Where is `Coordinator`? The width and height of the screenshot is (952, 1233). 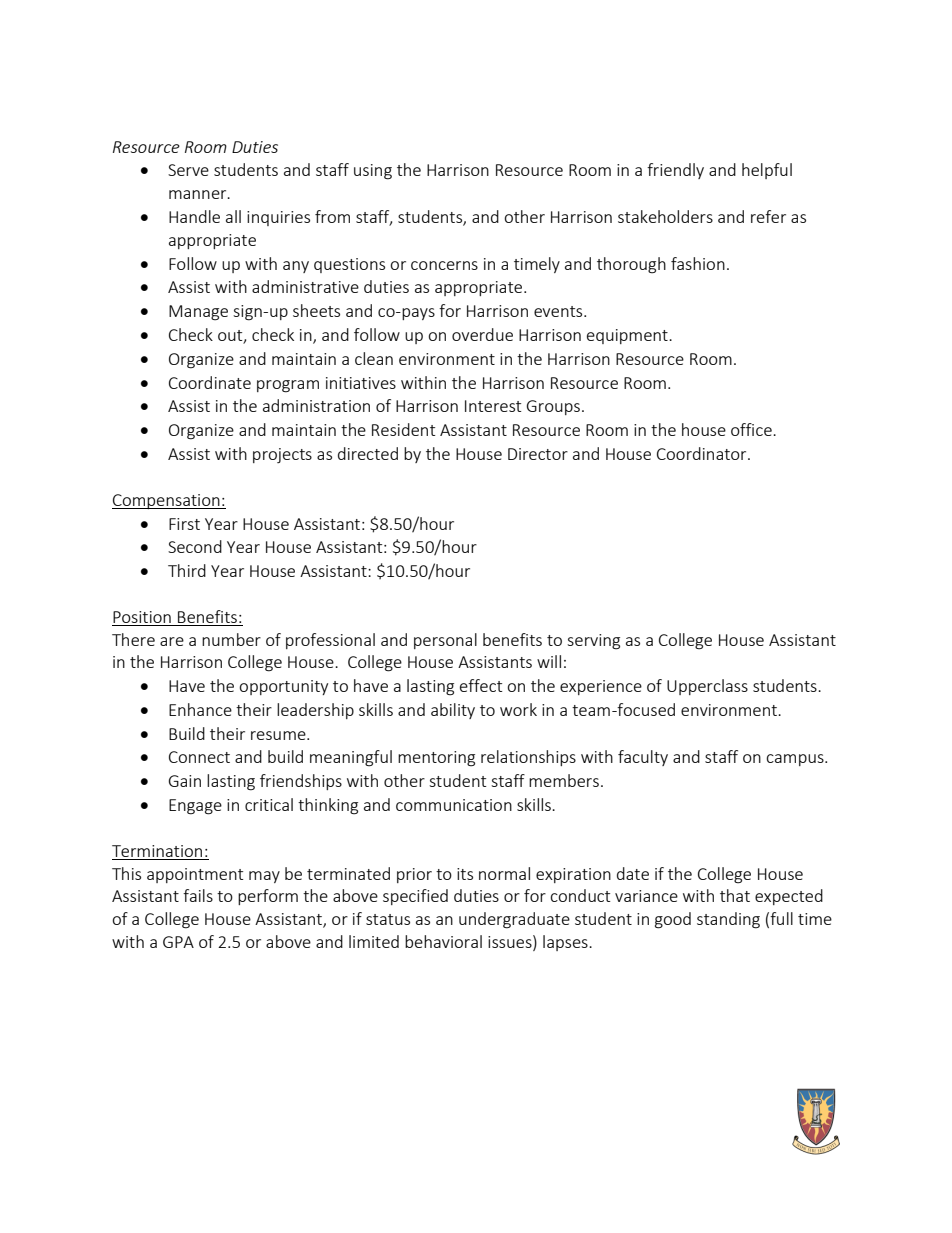
Coordinator is located at coordinates (703, 453).
